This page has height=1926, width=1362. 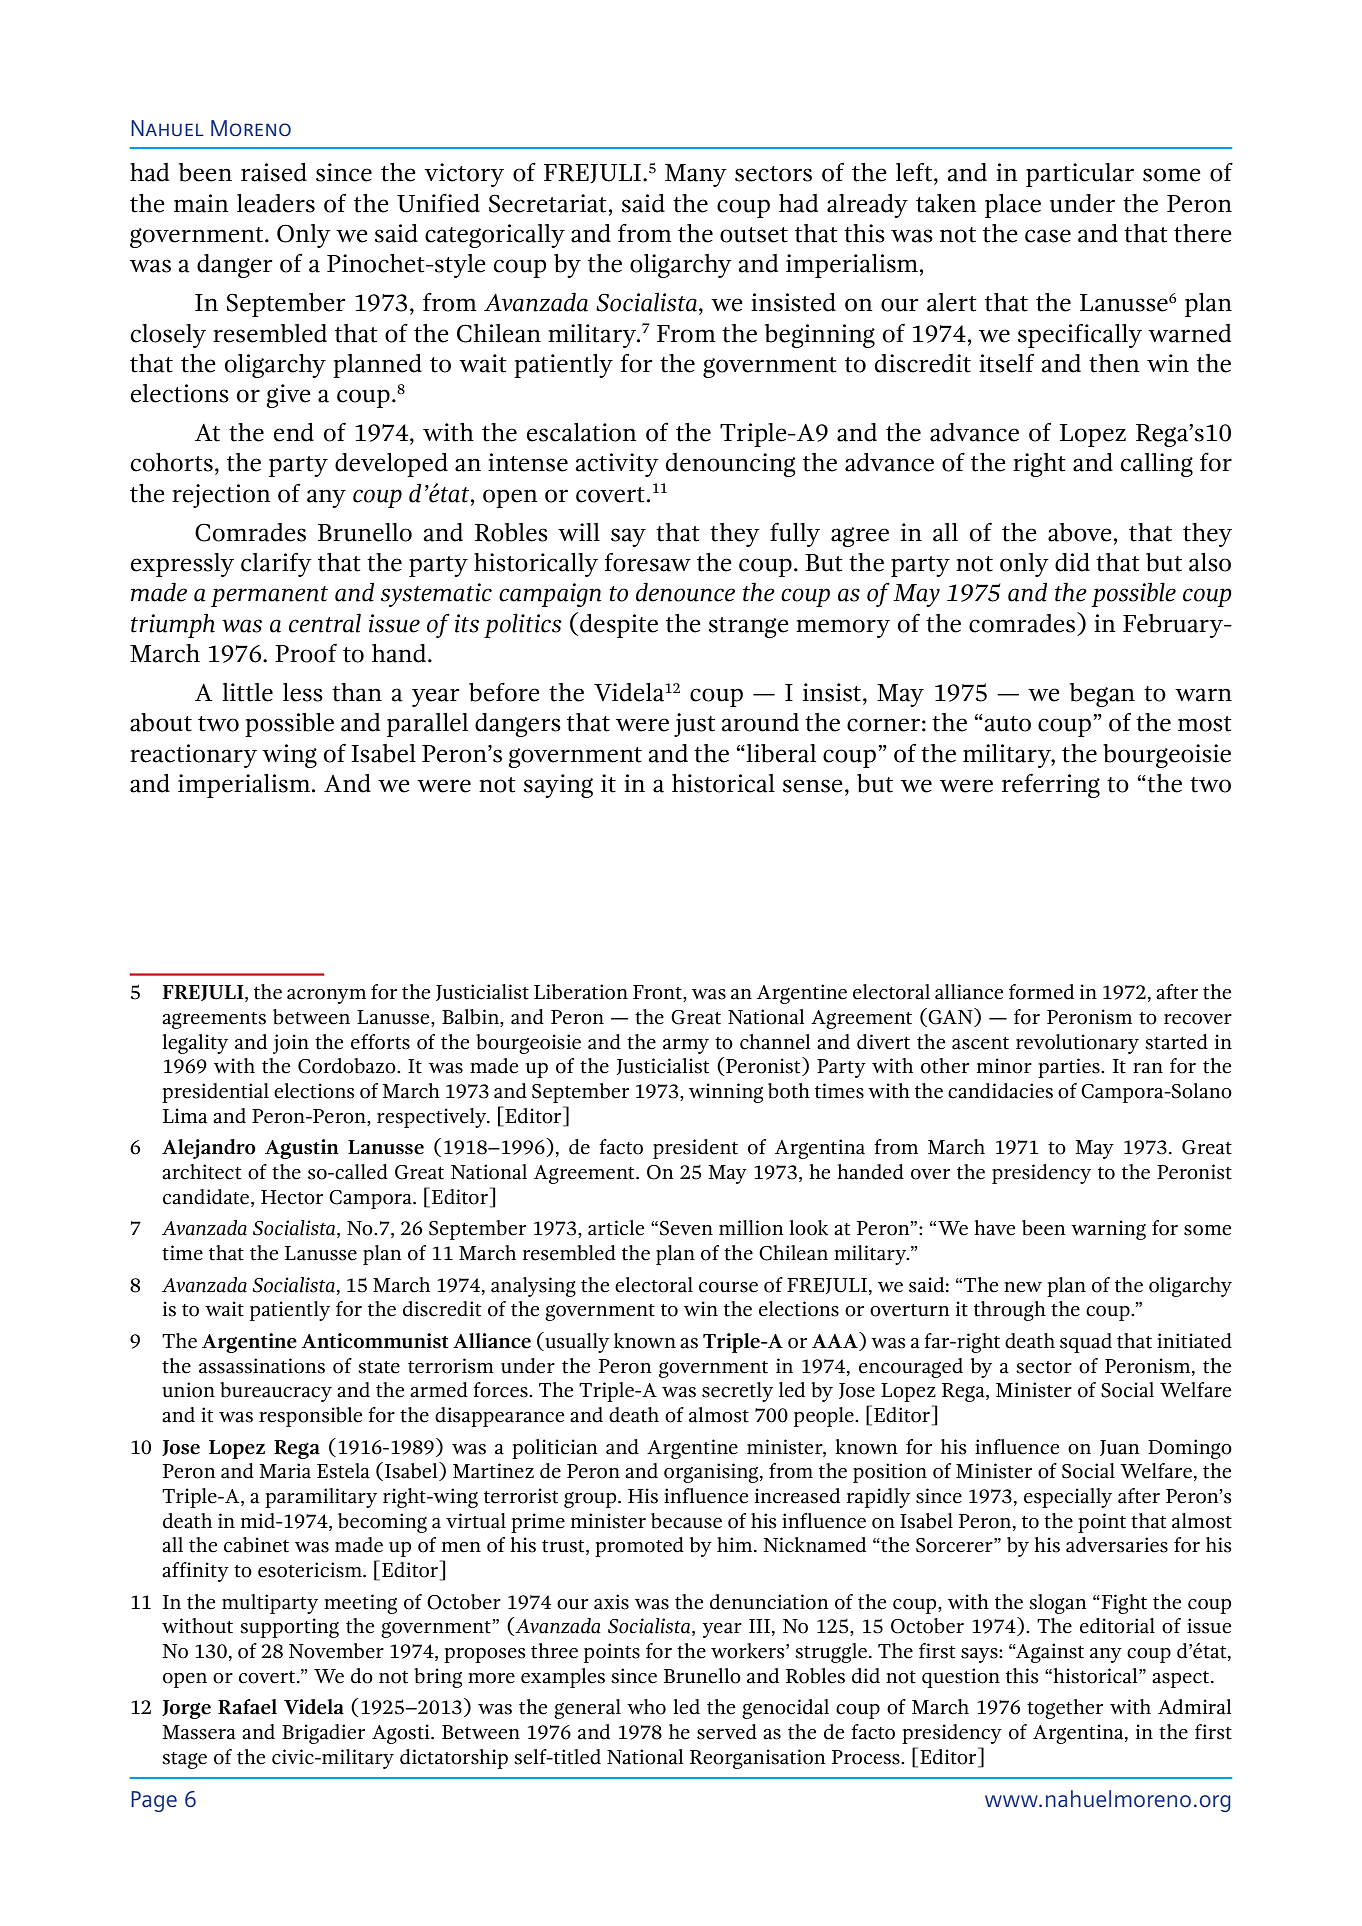 What do you see at coordinates (269, 596) in the page?
I see `permanent` at bounding box center [269, 596].
